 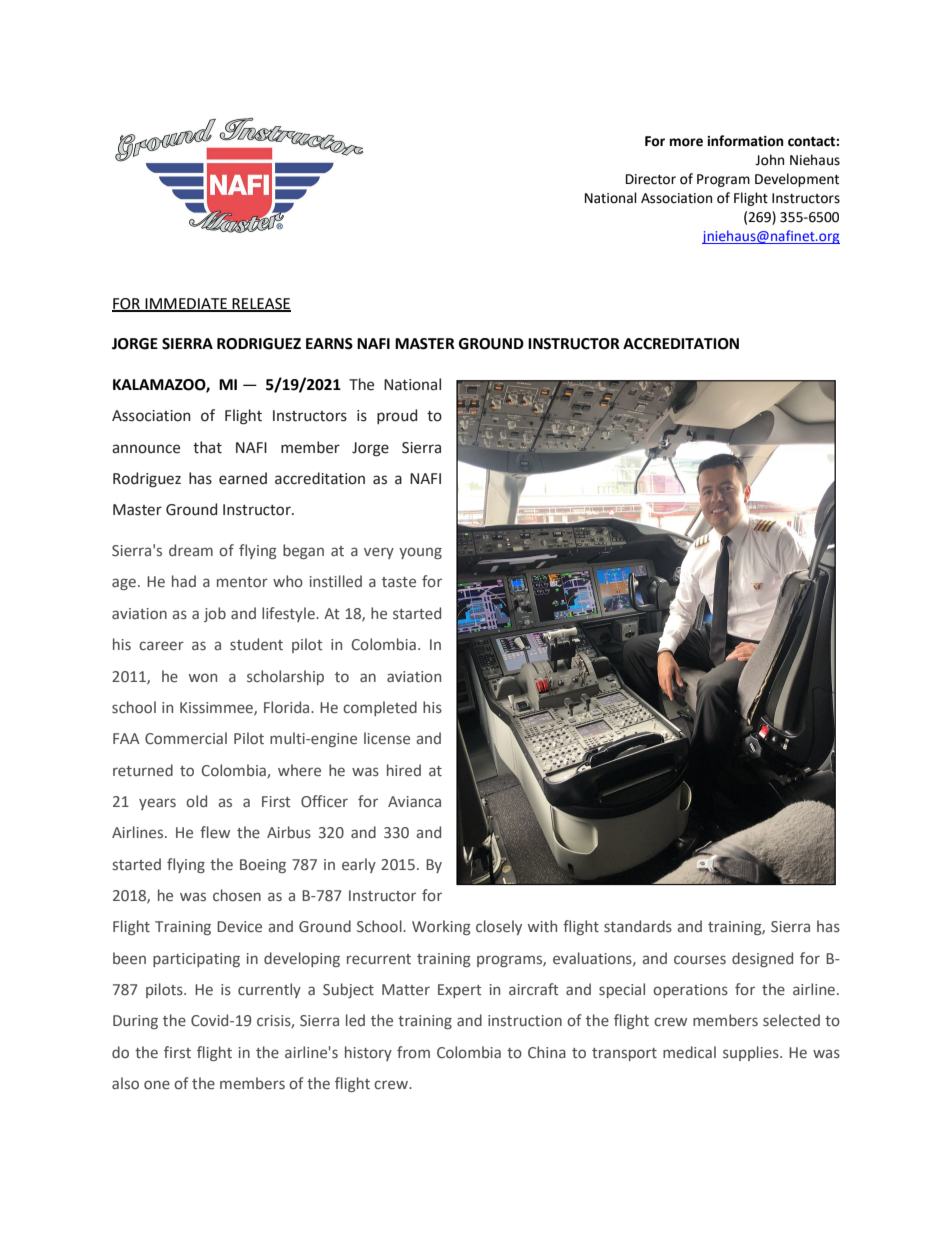 I want to click on Director, so click(x=651, y=179).
